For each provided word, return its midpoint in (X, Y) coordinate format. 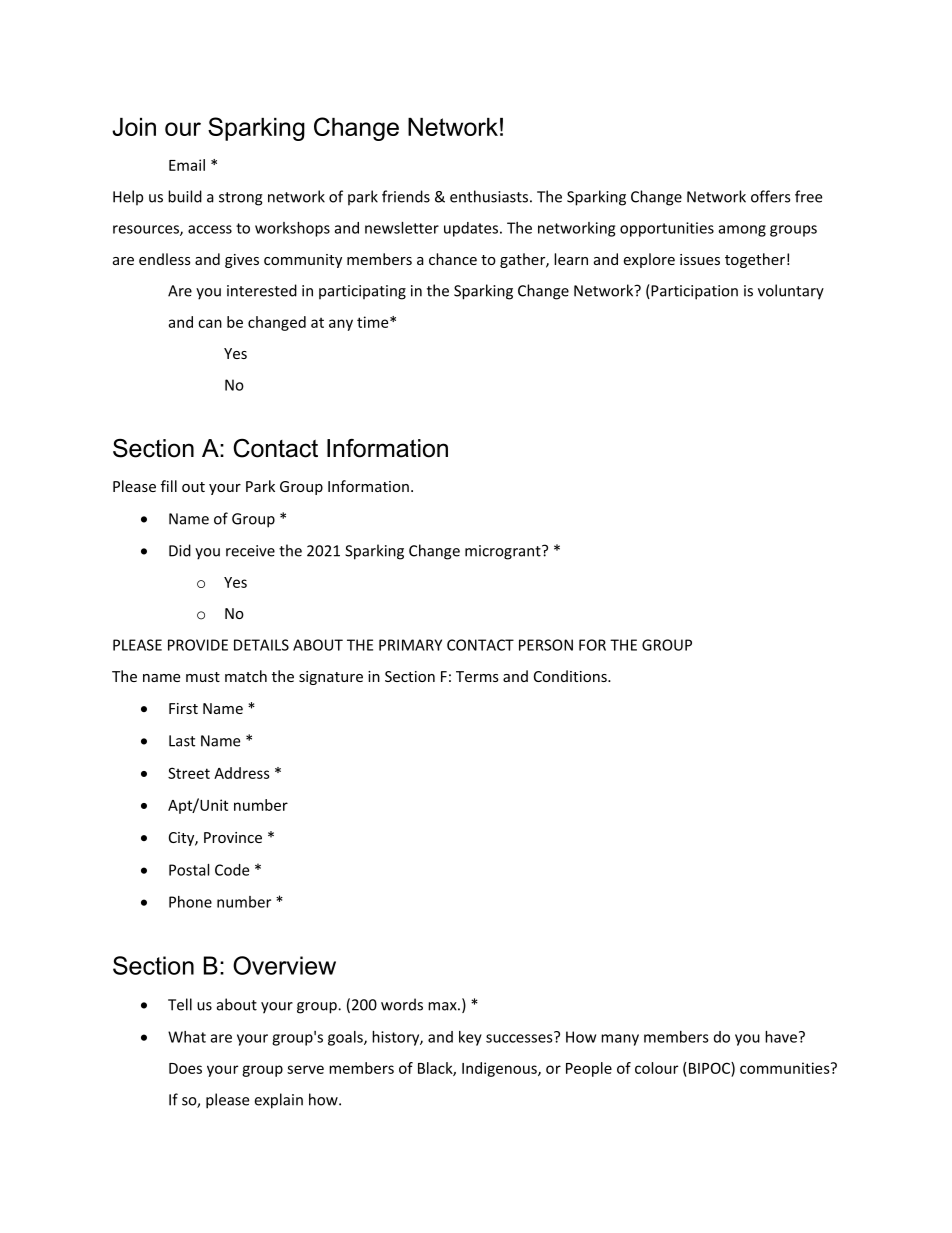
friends (406, 196)
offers (770, 196)
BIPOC (709, 1068)
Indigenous (500, 1069)
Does (185, 1068)
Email (187, 165)
